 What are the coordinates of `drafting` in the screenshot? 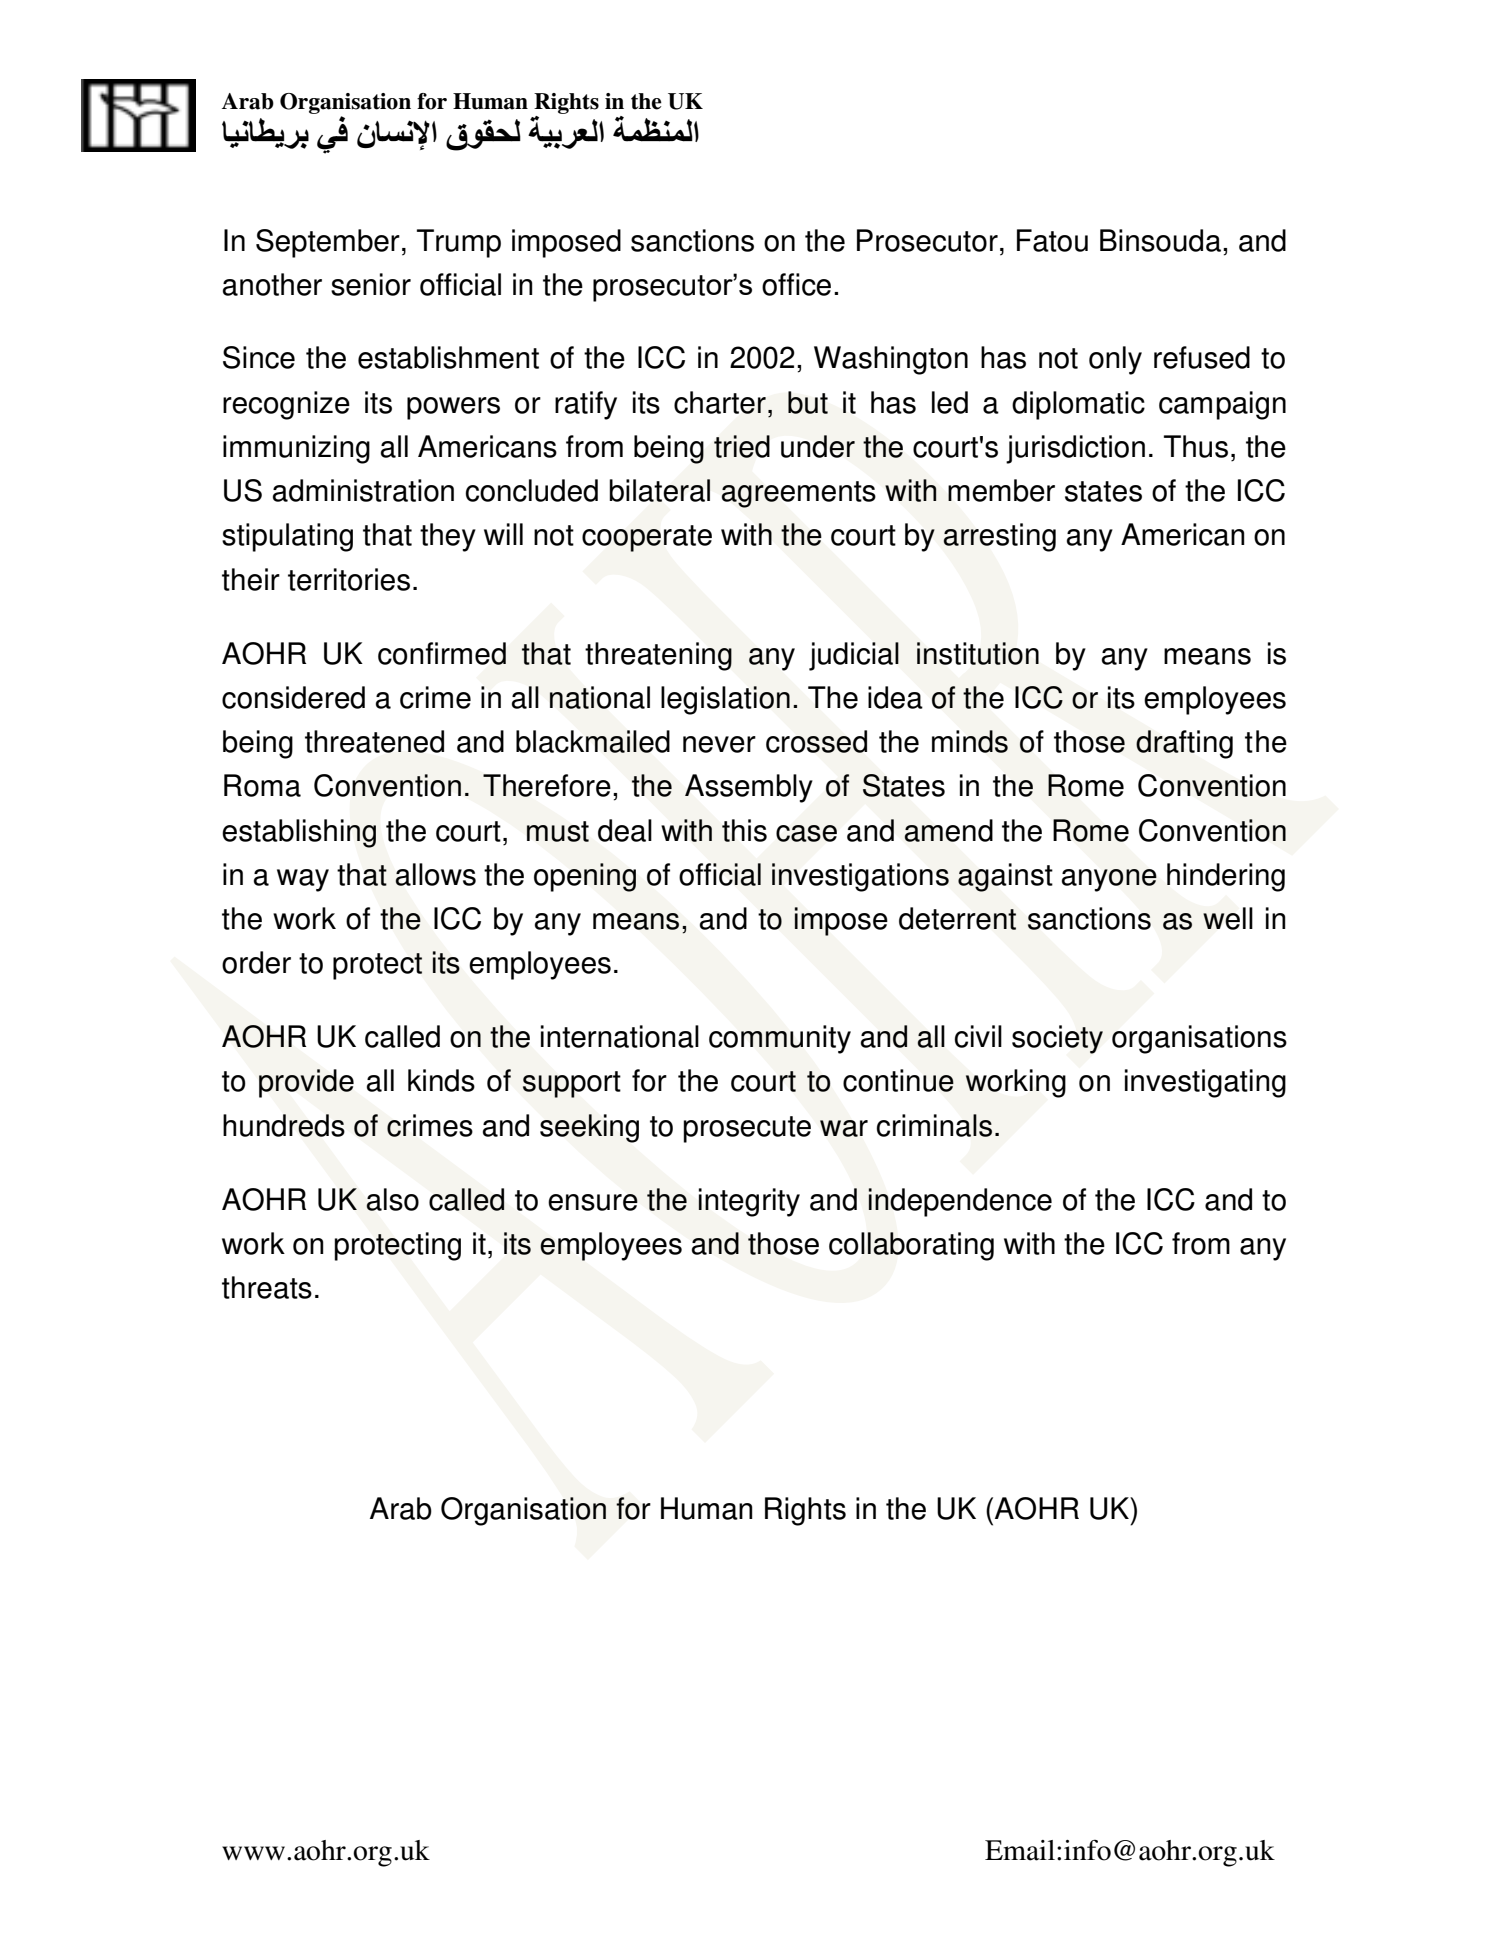 It's located at (1184, 744).
